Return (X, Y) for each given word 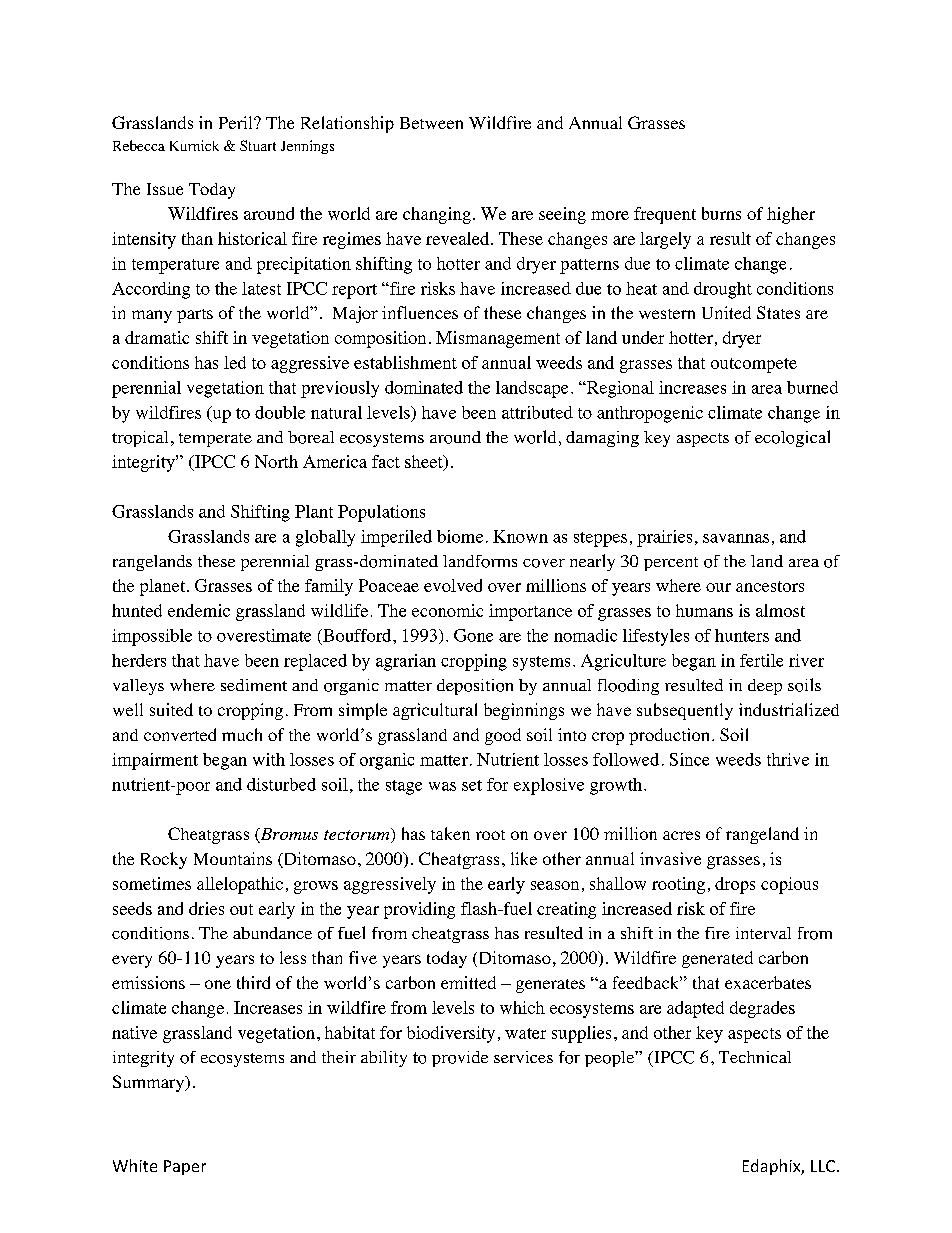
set (472, 785)
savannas (736, 538)
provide (460, 1059)
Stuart (258, 145)
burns (721, 213)
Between (431, 123)
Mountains (233, 858)
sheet (425, 462)
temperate (215, 440)
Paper (185, 1167)
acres (681, 835)
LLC (823, 1166)
